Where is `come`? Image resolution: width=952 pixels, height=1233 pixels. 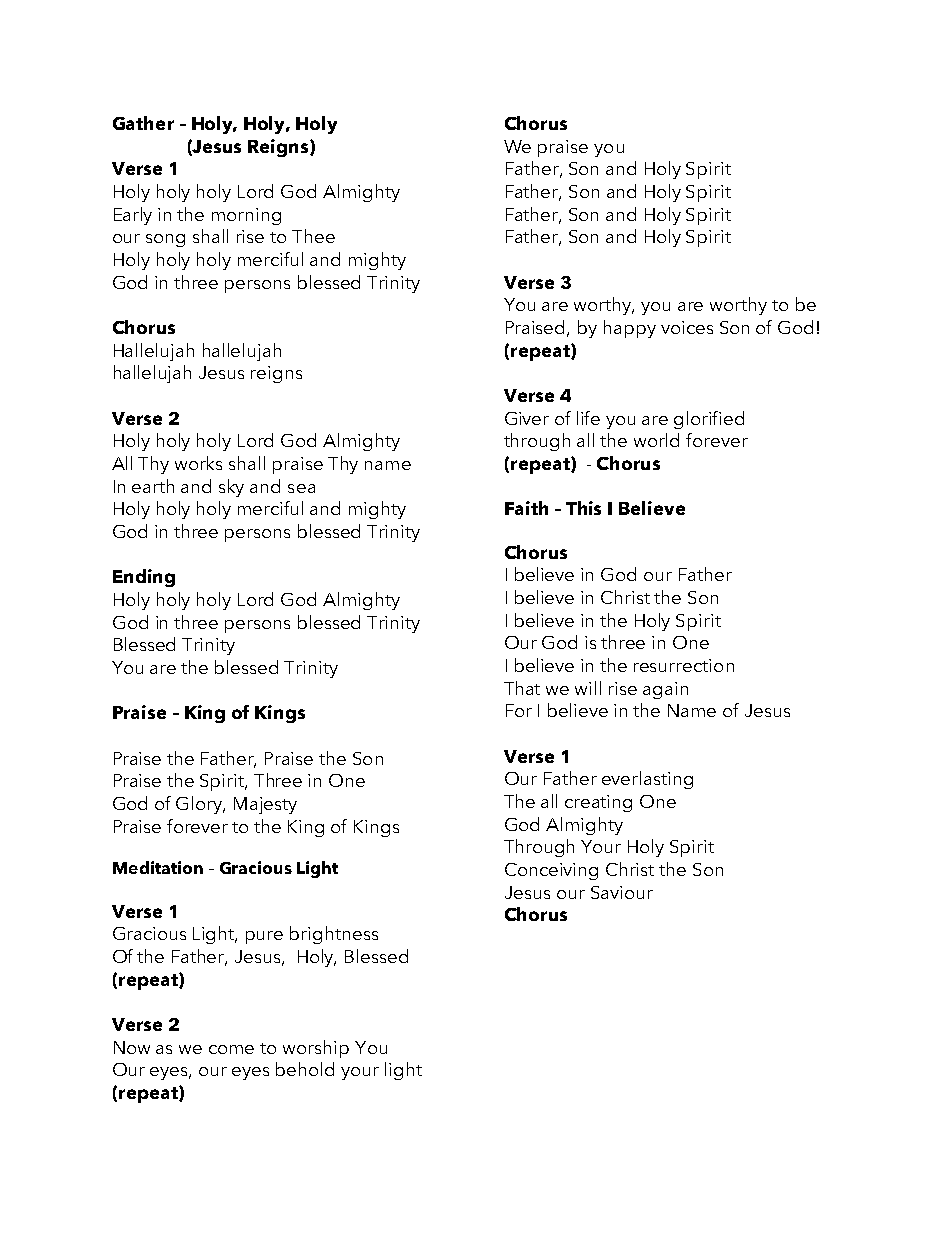
come is located at coordinates (231, 1049).
